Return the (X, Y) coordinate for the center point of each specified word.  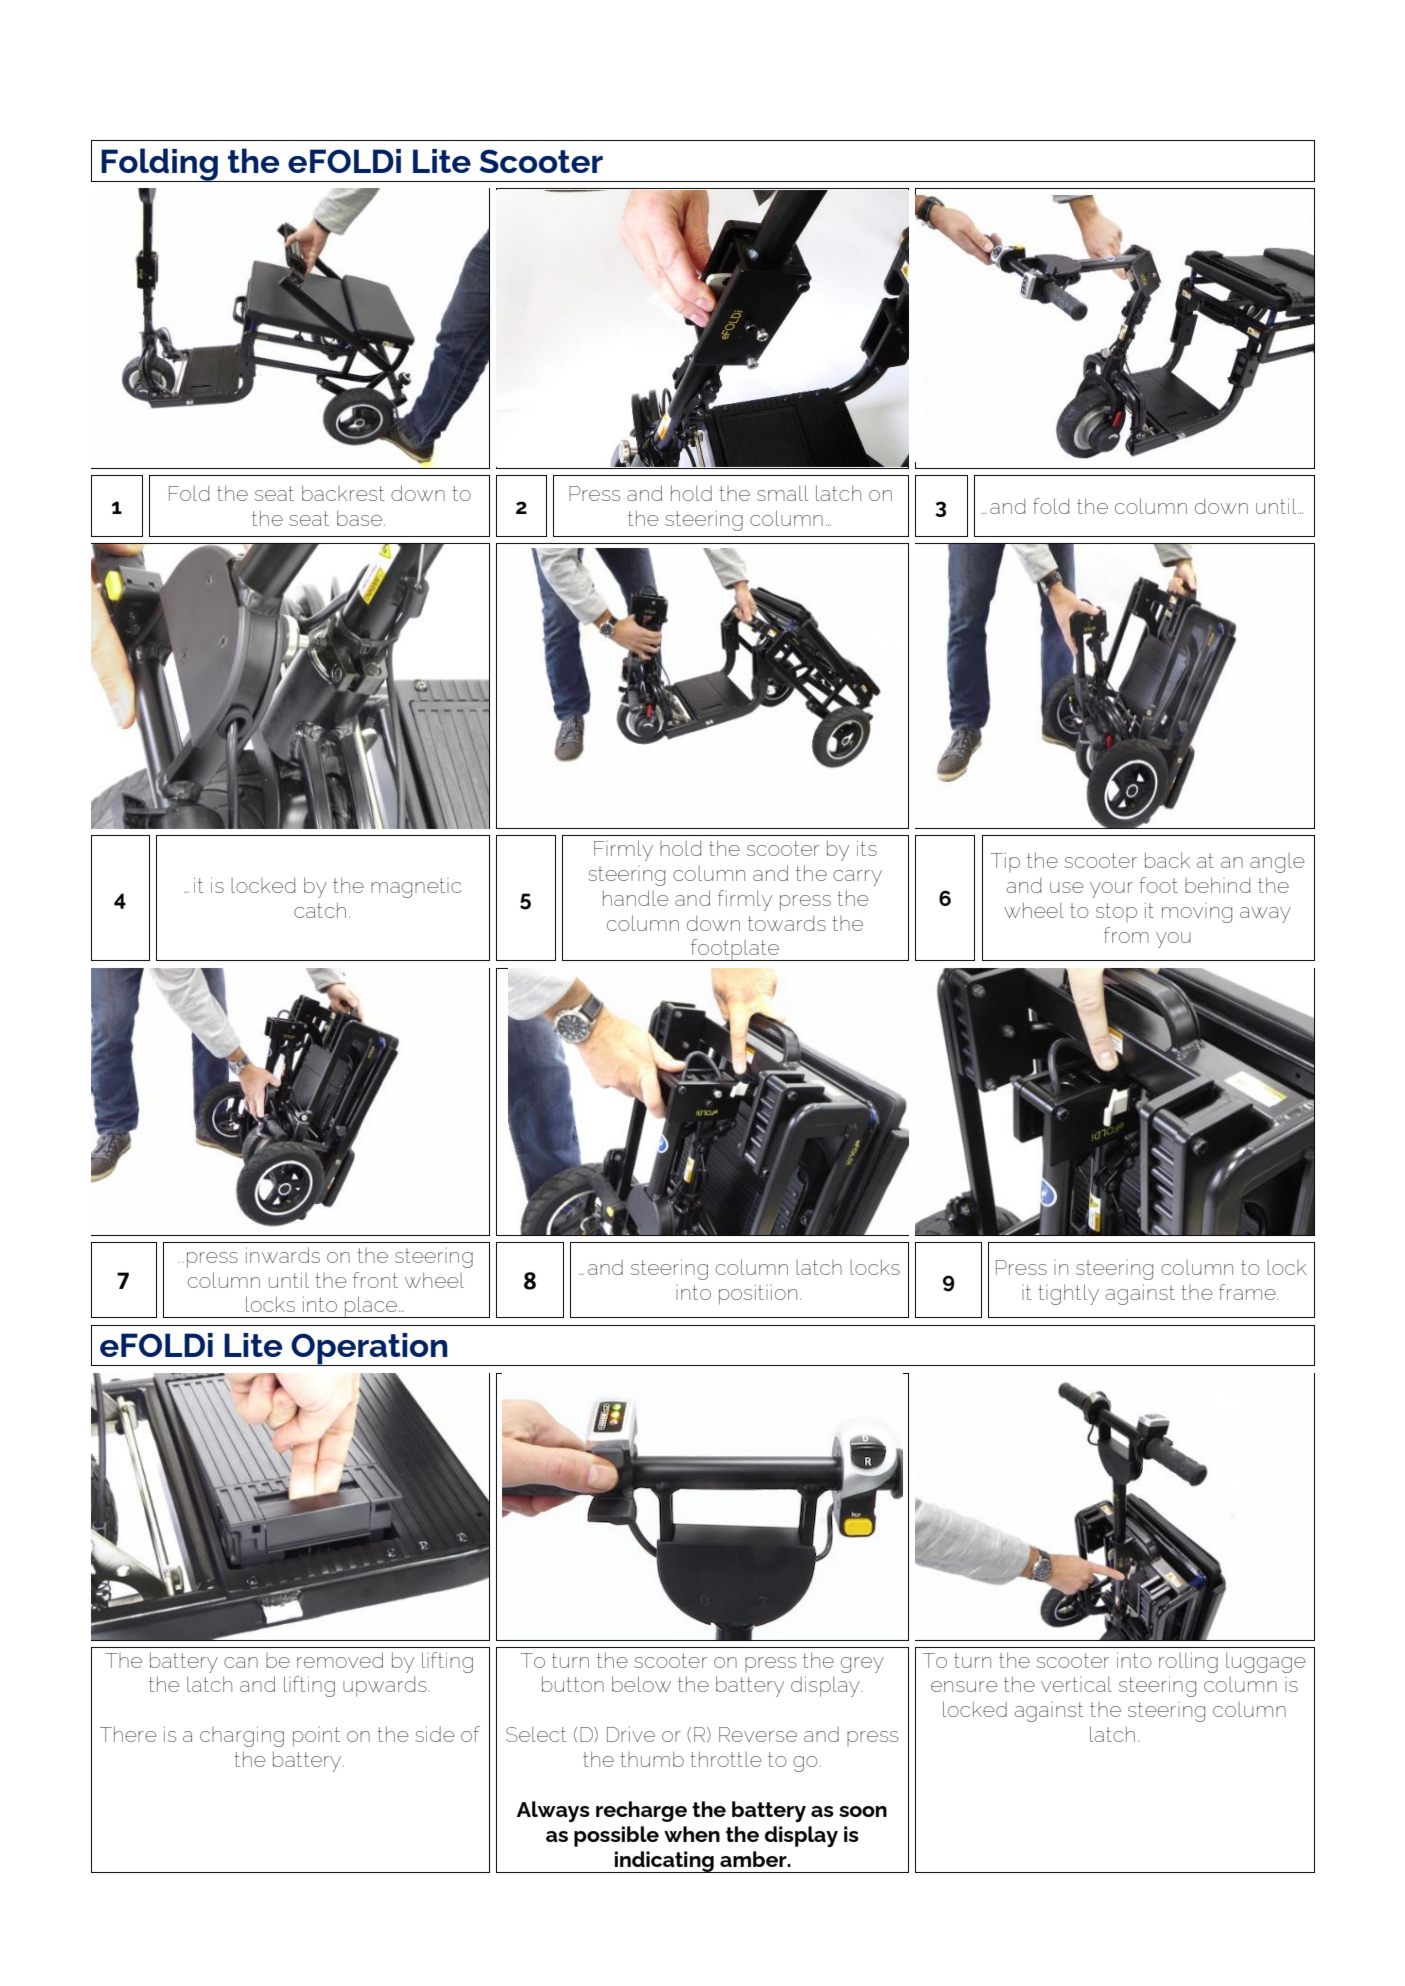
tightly (1068, 1294)
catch (320, 910)
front (375, 1280)
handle (635, 898)
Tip (1005, 862)
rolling (1188, 1662)
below (641, 1684)
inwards (283, 1255)
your (1111, 890)
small (782, 493)
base (359, 518)
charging (242, 1736)
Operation (369, 1349)
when (692, 1834)
